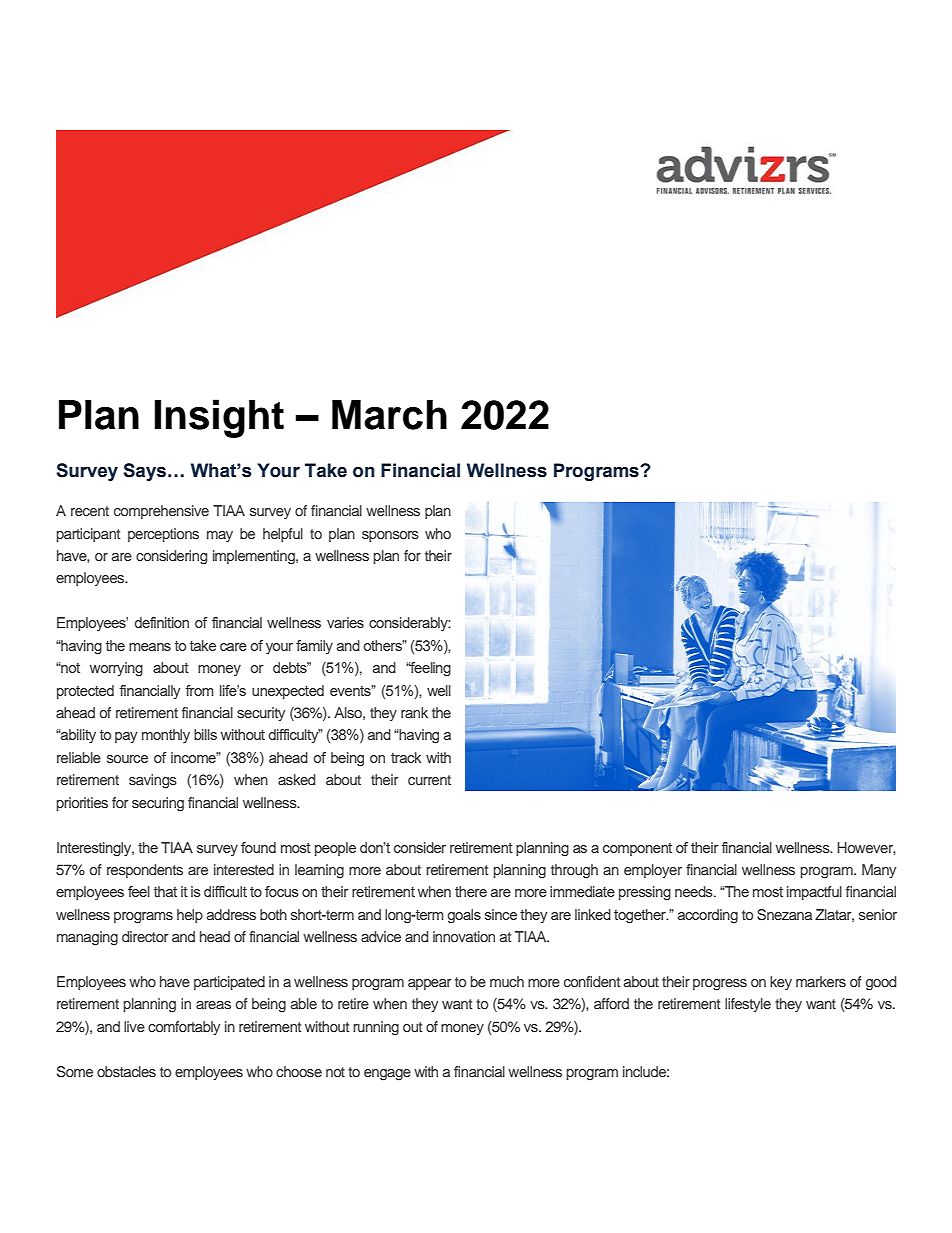 This screenshot has height=1233, width=952. What do you see at coordinates (389, 415) in the screenshot?
I see `March` at bounding box center [389, 415].
